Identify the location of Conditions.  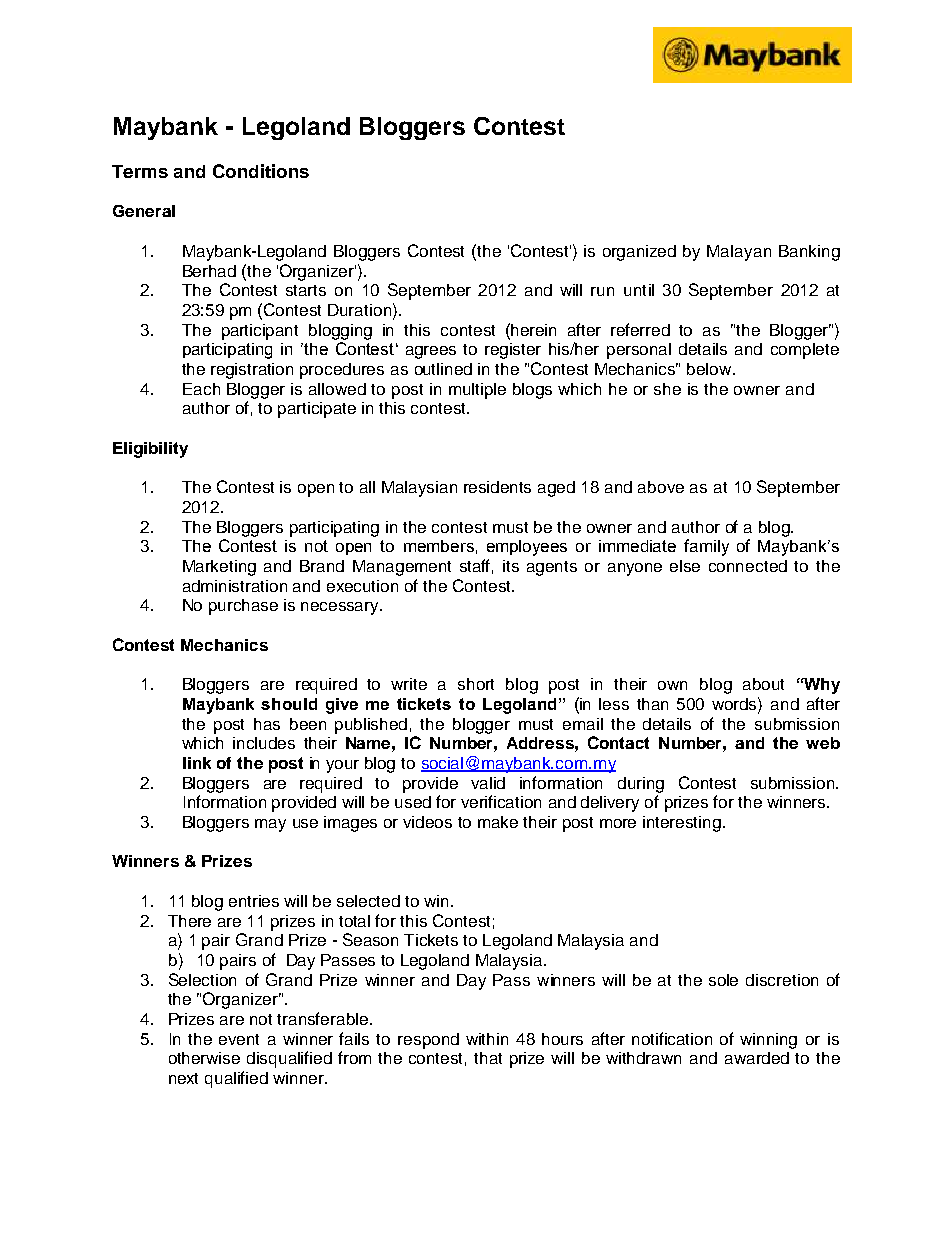
(261, 171).
